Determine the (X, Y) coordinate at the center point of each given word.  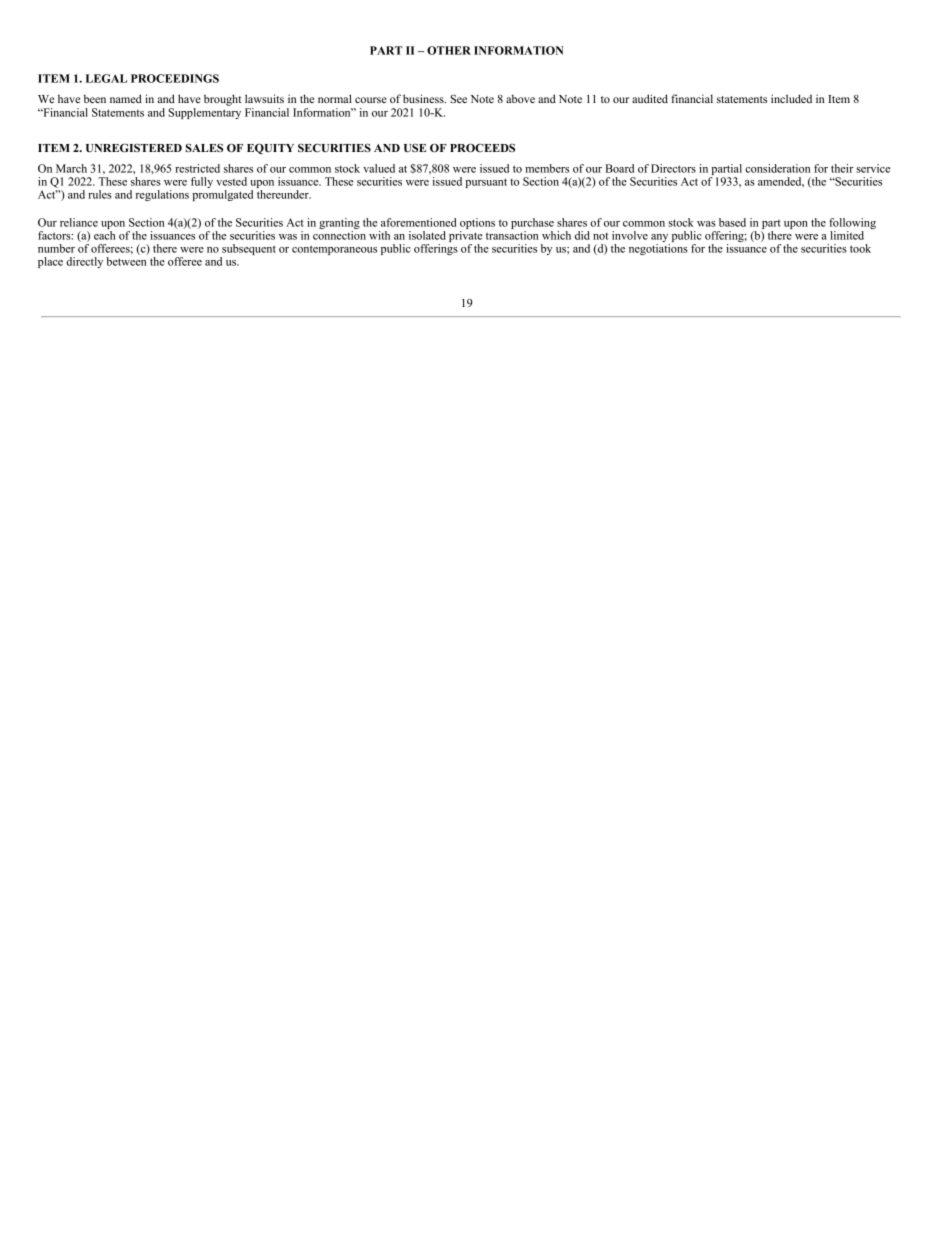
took (860, 248)
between (126, 261)
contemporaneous (334, 250)
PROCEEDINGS (175, 78)
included (791, 98)
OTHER (449, 50)
